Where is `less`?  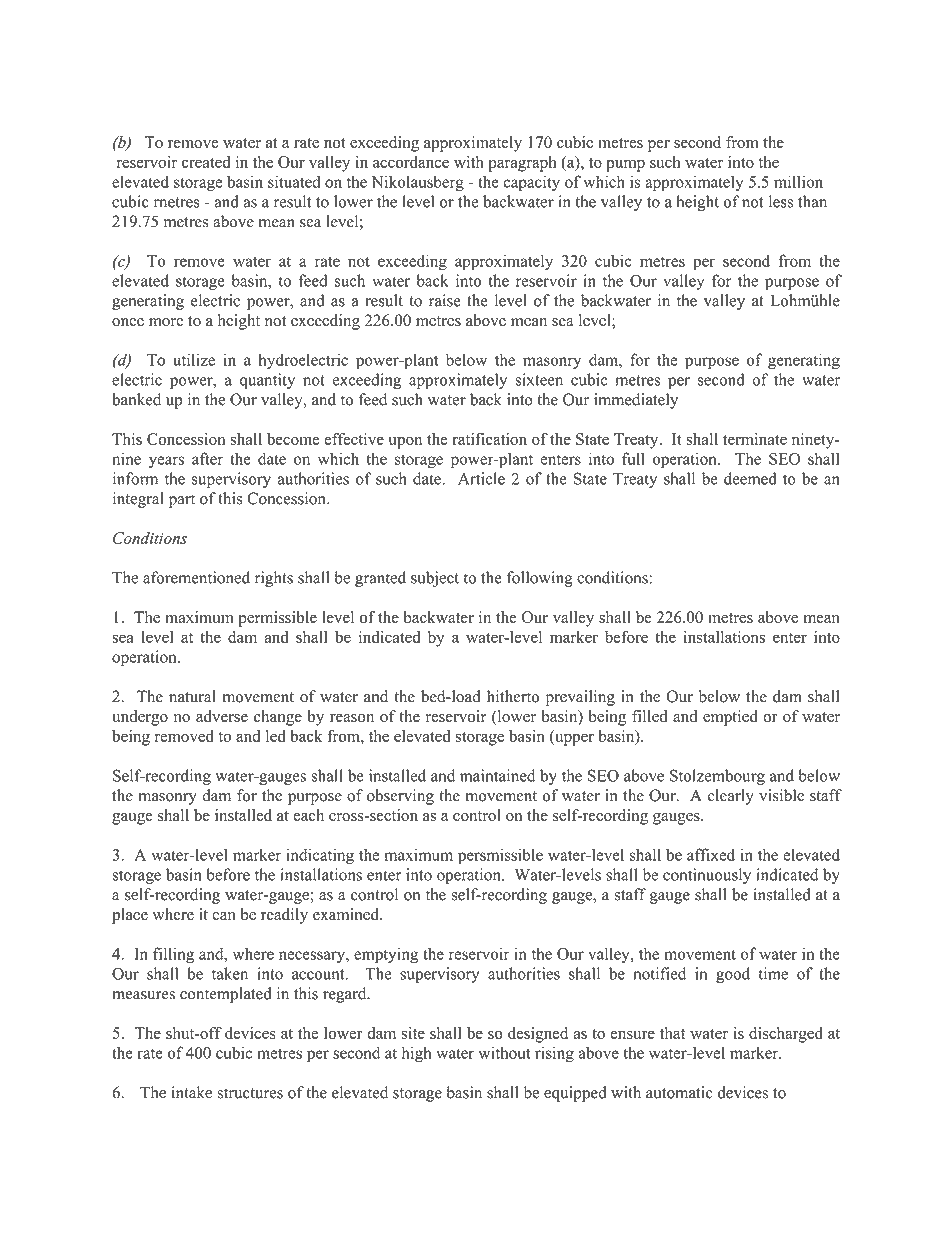 less is located at coordinates (781, 201).
